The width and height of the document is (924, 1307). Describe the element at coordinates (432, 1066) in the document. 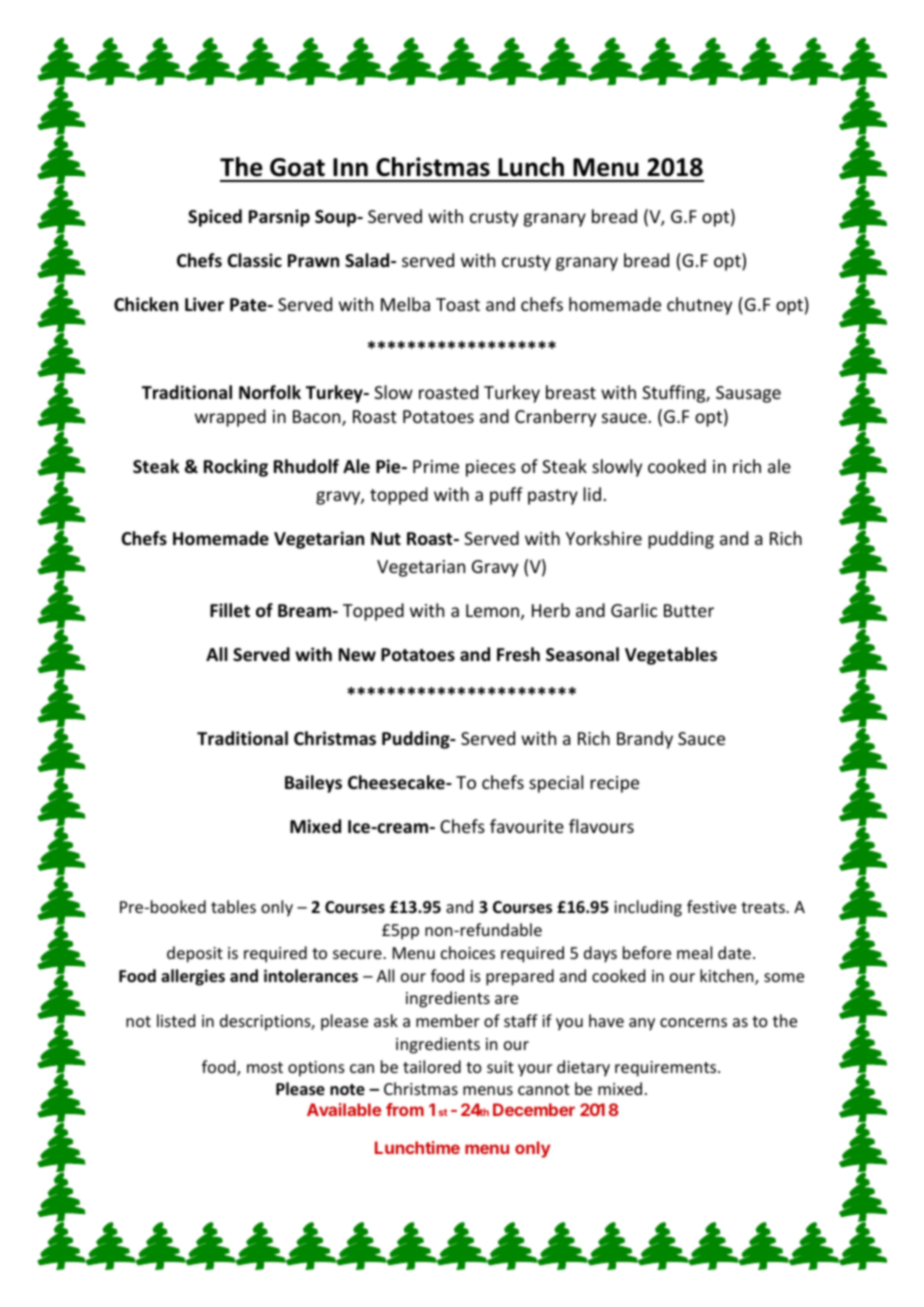

I see `tailored` at that location.
